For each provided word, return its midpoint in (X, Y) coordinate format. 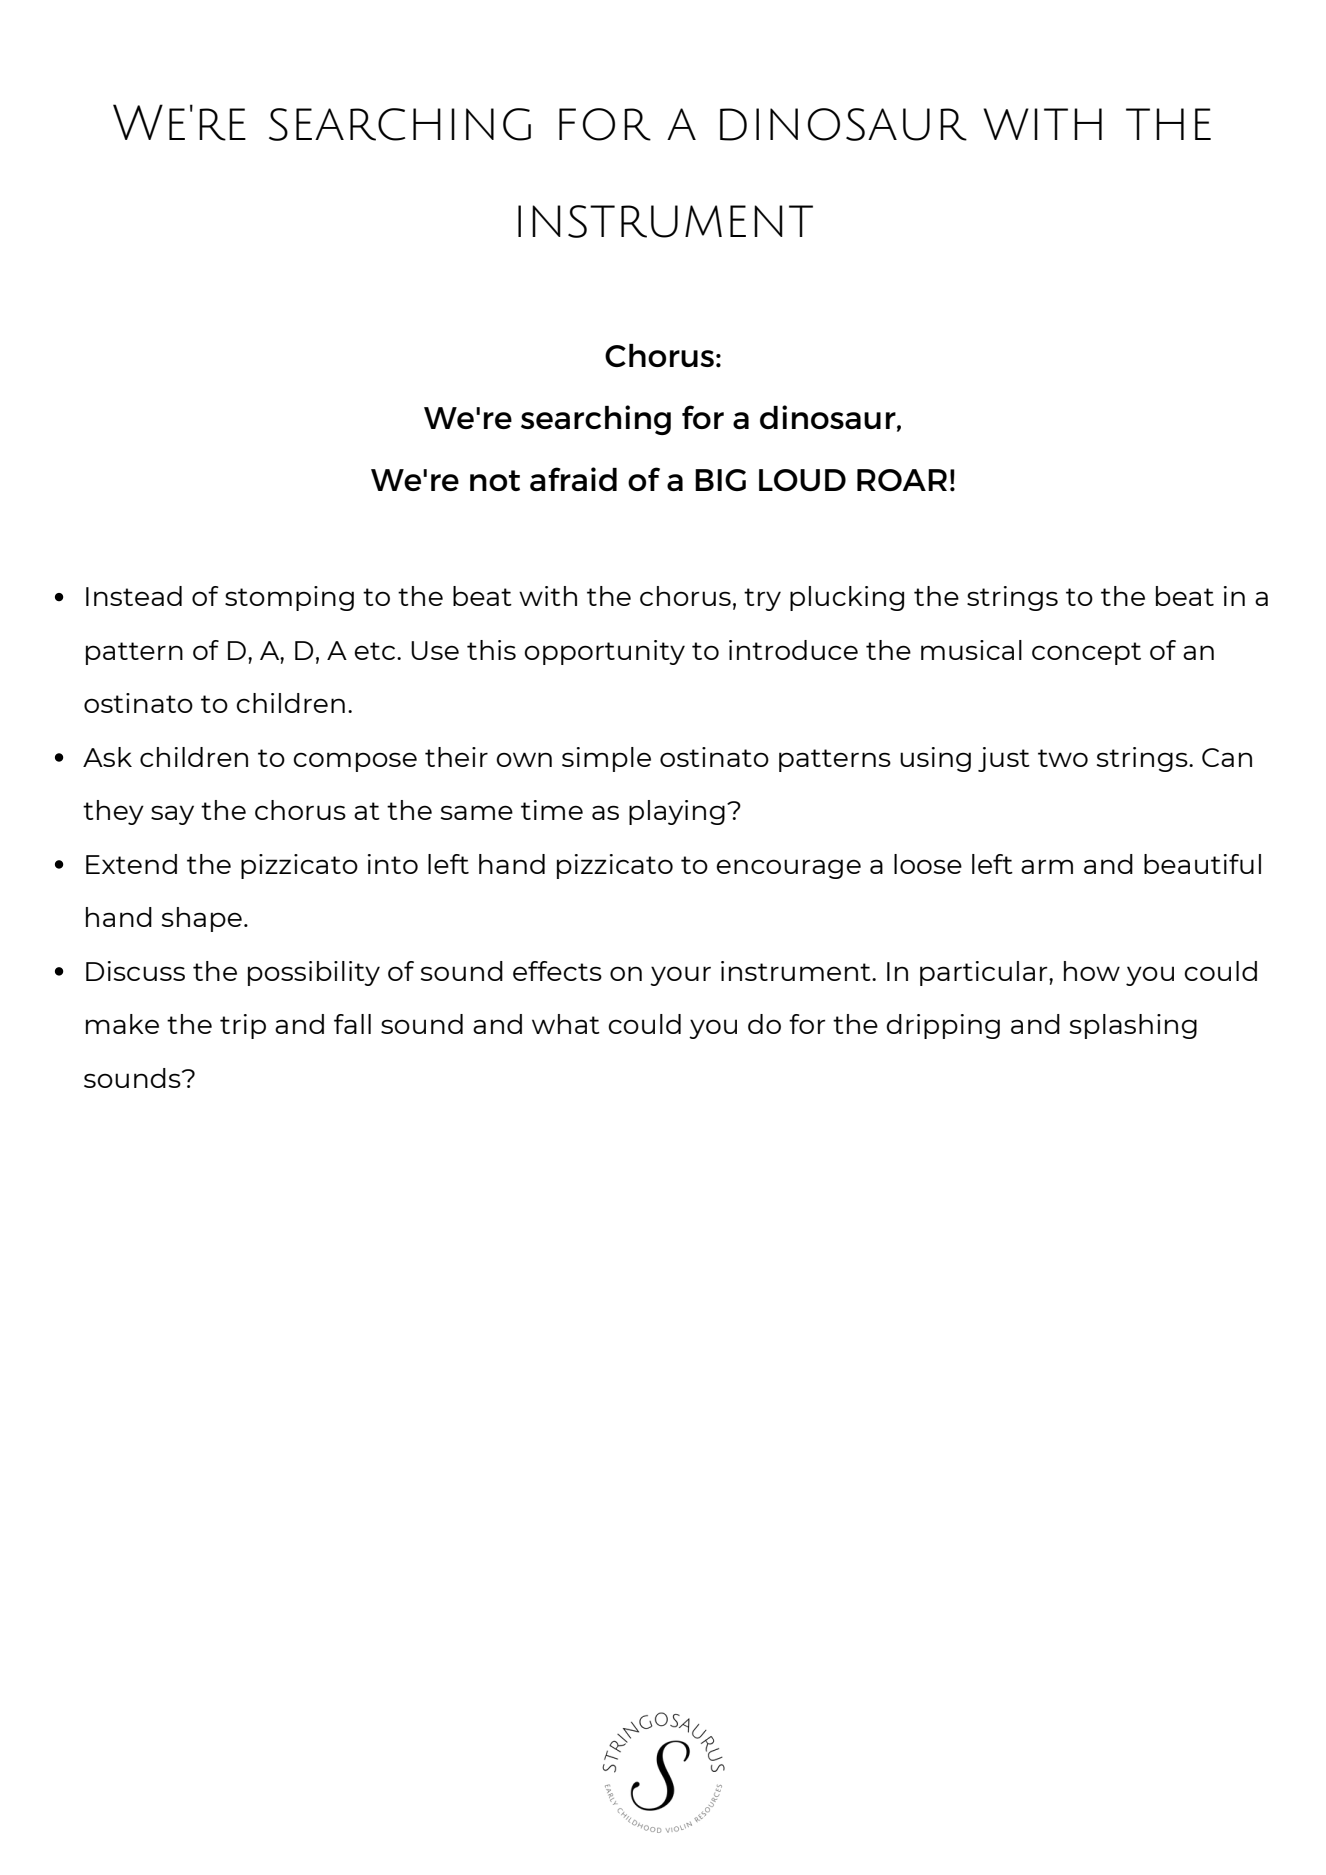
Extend (131, 864)
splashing (1133, 1026)
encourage (788, 869)
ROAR (902, 480)
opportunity (604, 652)
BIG (720, 480)
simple (606, 759)
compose (355, 762)
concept (1086, 653)
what (566, 1024)
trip (243, 1026)
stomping (289, 598)
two (1063, 758)
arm (1047, 866)
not (495, 480)
